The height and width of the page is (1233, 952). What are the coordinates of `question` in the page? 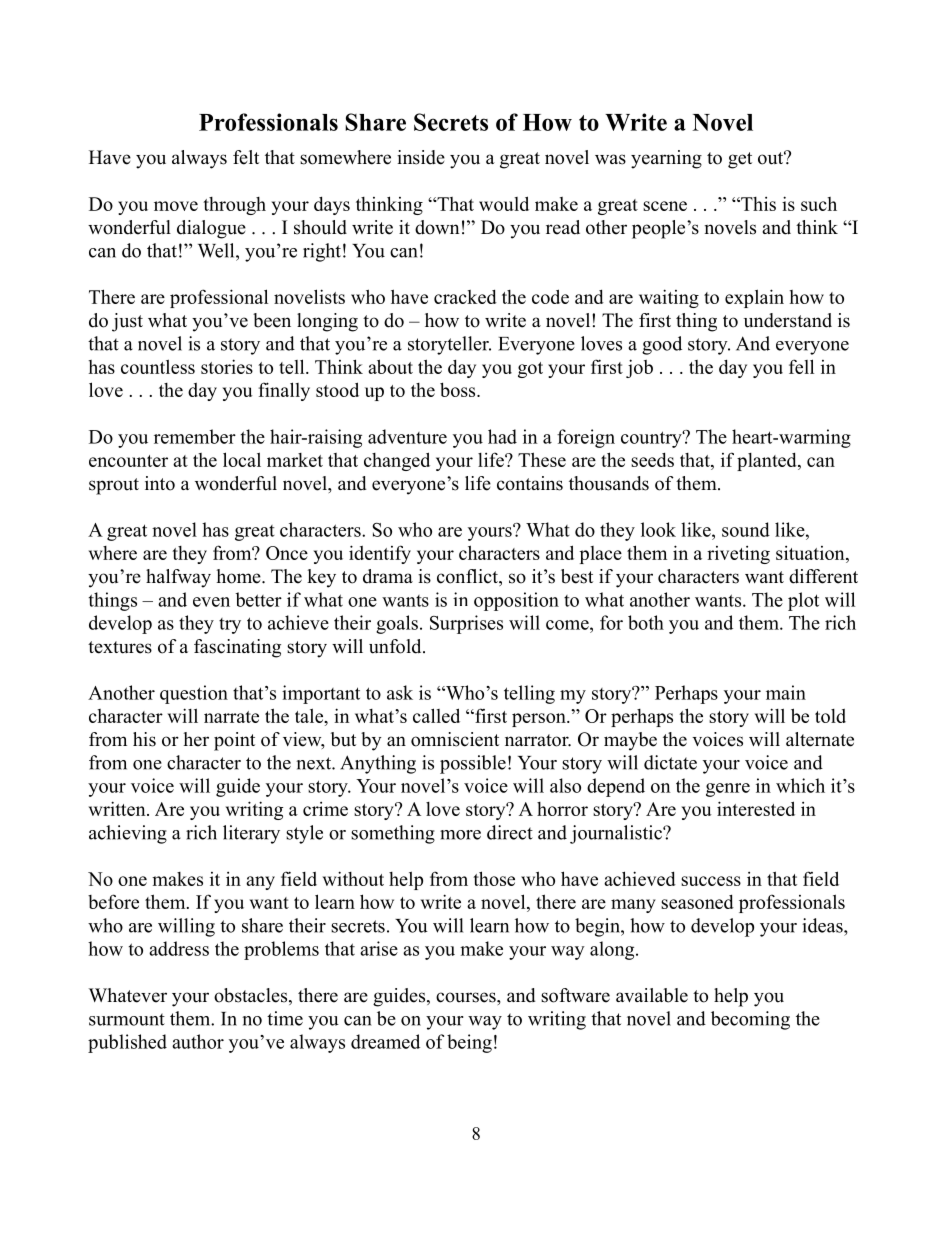 It's located at (194, 694).
